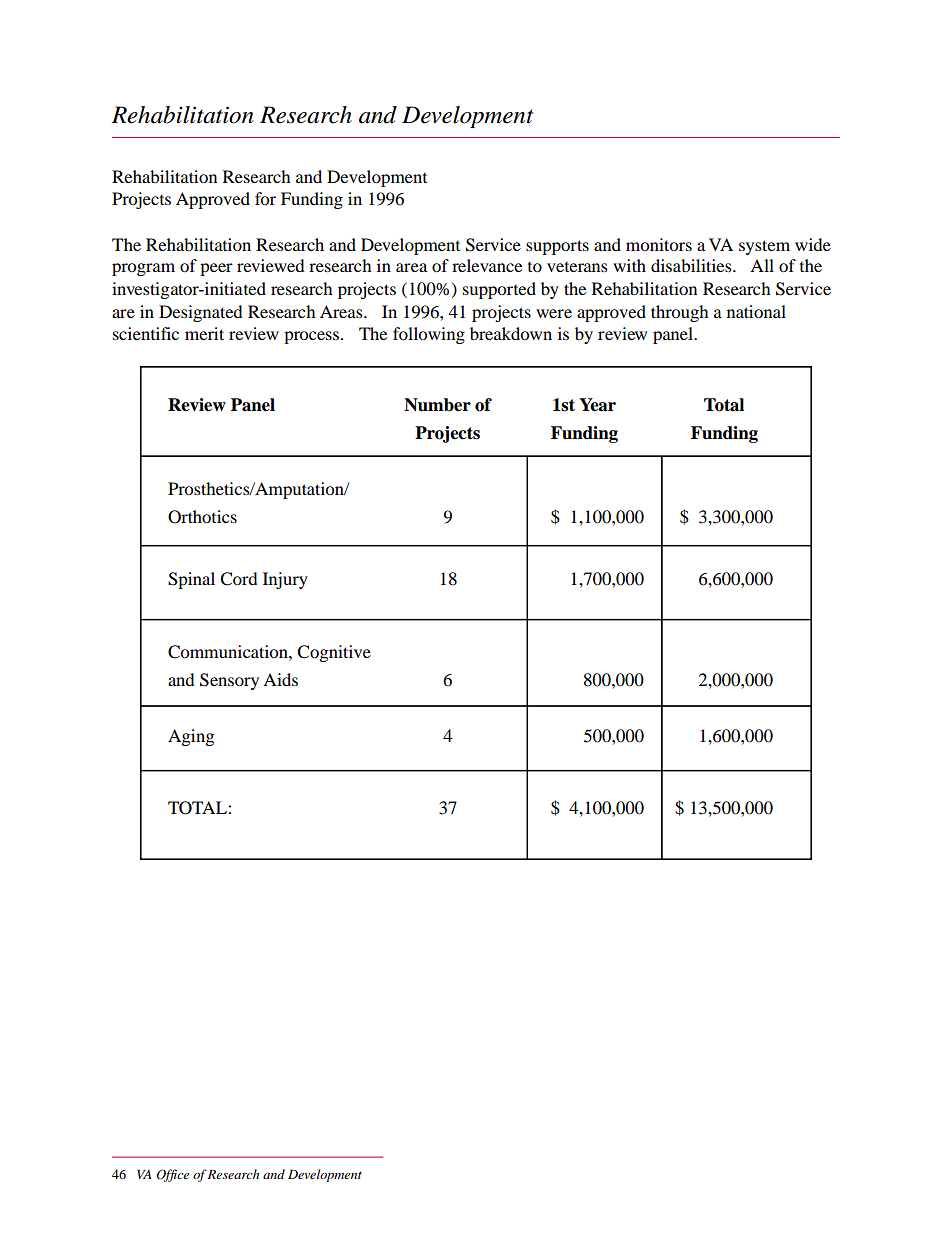  I want to click on relevance, so click(487, 265).
